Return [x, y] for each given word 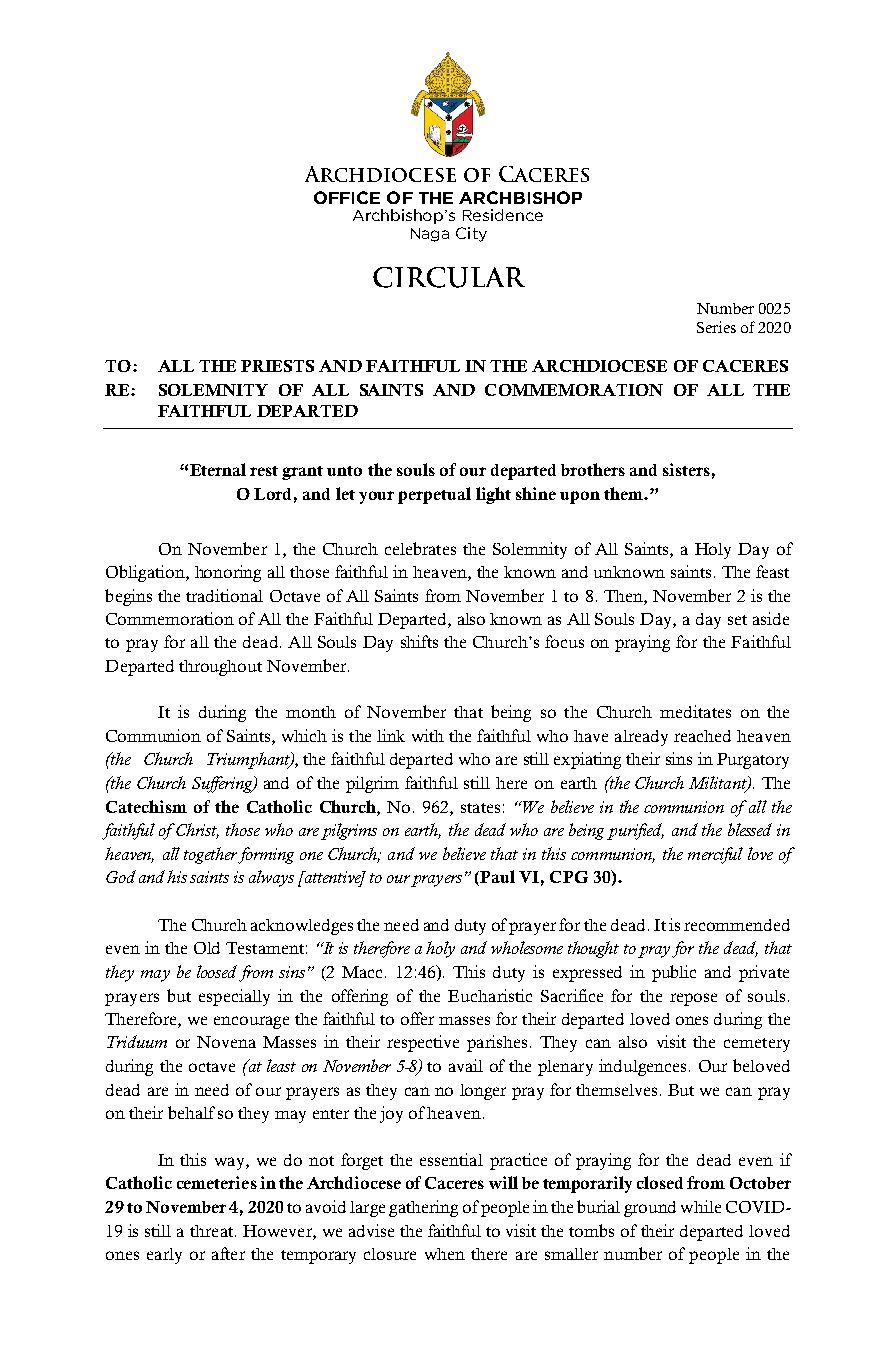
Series [716, 327]
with [428, 735]
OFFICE [347, 197]
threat [213, 1231]
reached [702, 736]
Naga [430, 235]
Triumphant [249, 760]
